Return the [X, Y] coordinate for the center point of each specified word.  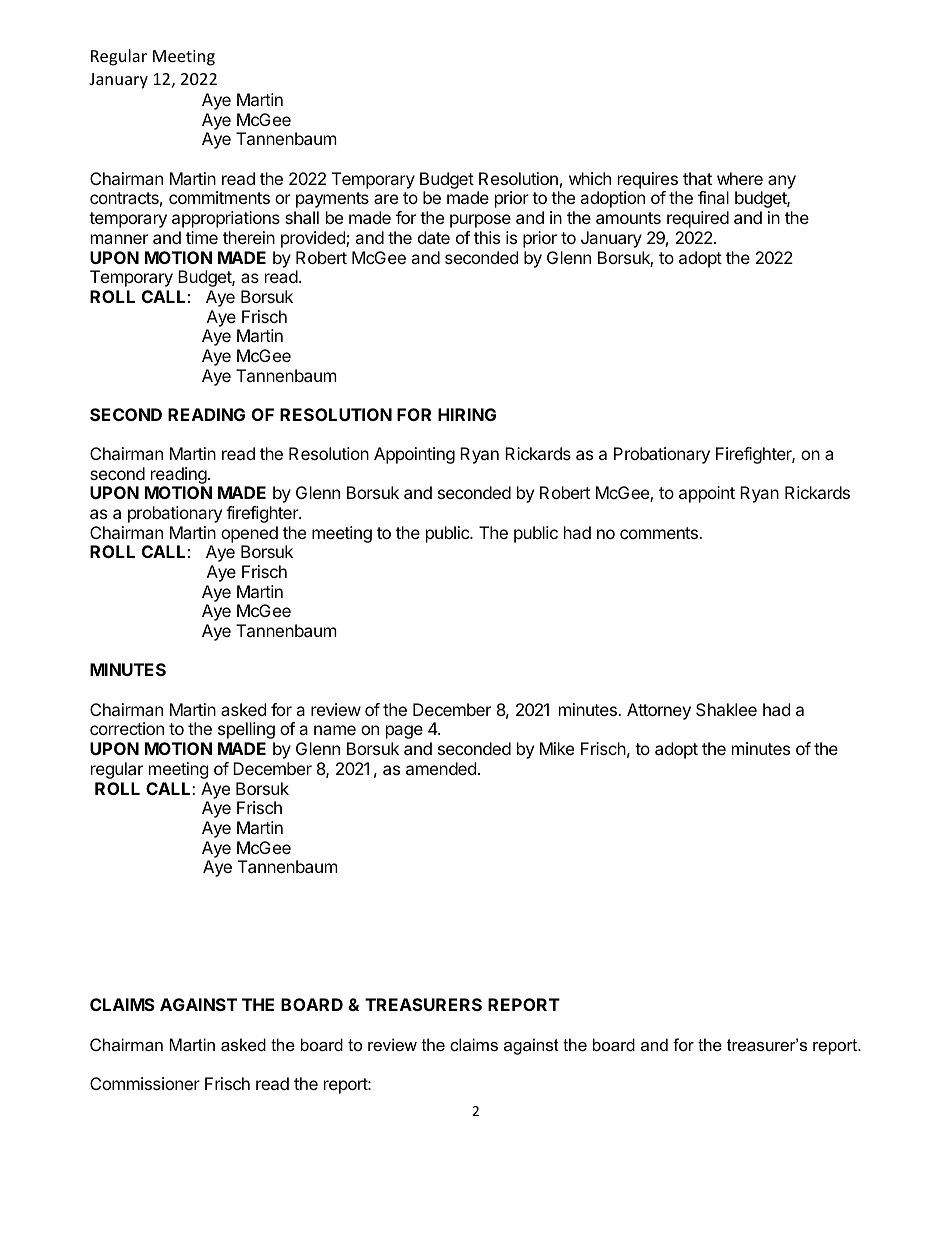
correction [127, 728]
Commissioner [145, 1083]
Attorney [659, 711]
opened [249, 534]
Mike [557, 748]
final [713, 197]
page [404, 732]
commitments [219, 197]
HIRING [467, 414]
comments [660, 533]
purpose [480, 221]
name [335, 730]
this [487, 237]
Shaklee [726, 709]
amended [441, 768]
